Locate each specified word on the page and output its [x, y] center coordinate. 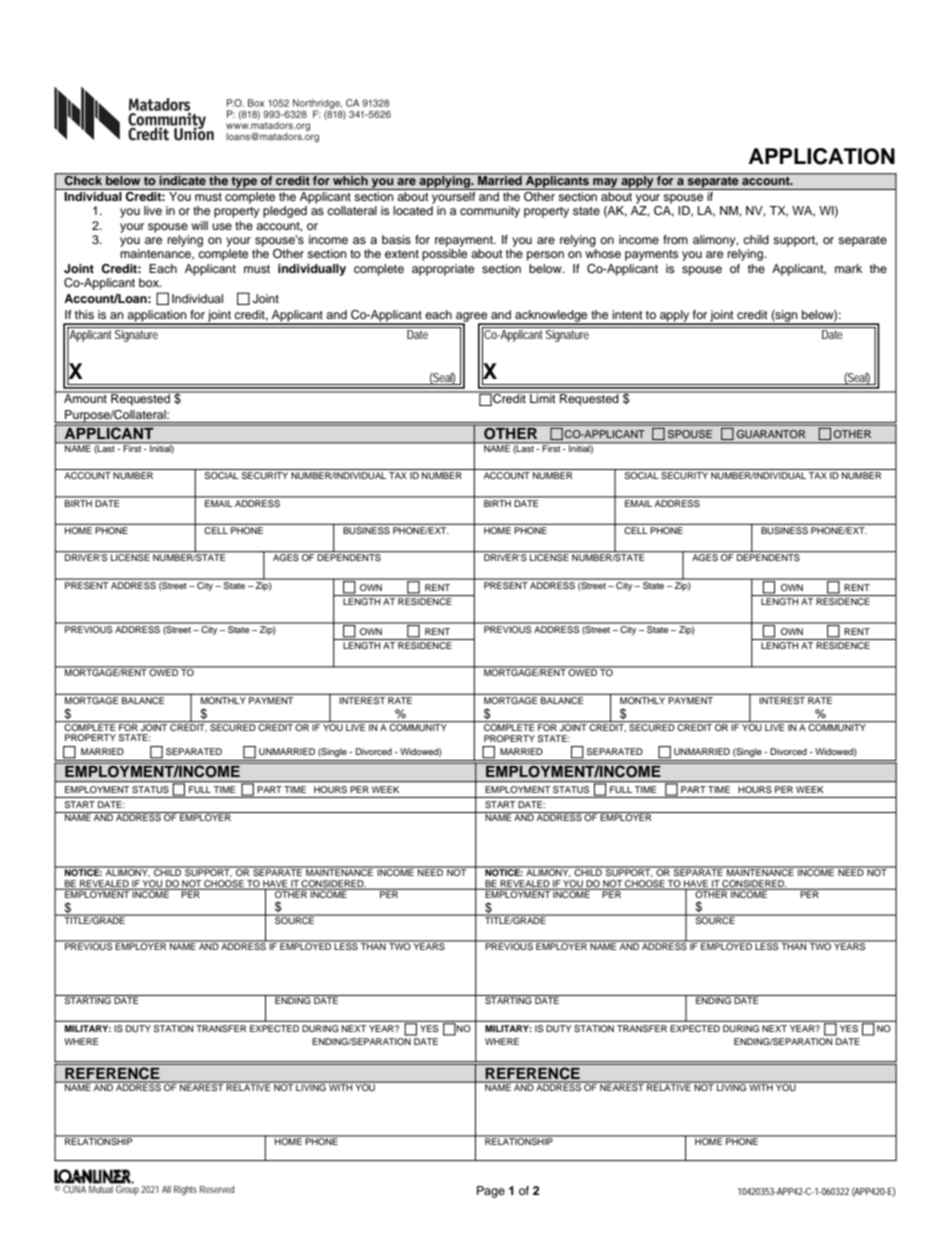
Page [491, 1192]
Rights [185, 1191]
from [675, 239]
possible [444, 255]
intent [627, 314]
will [199, 225]
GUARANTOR [771, 434]
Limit [543, 397]
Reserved [217, 1189]
